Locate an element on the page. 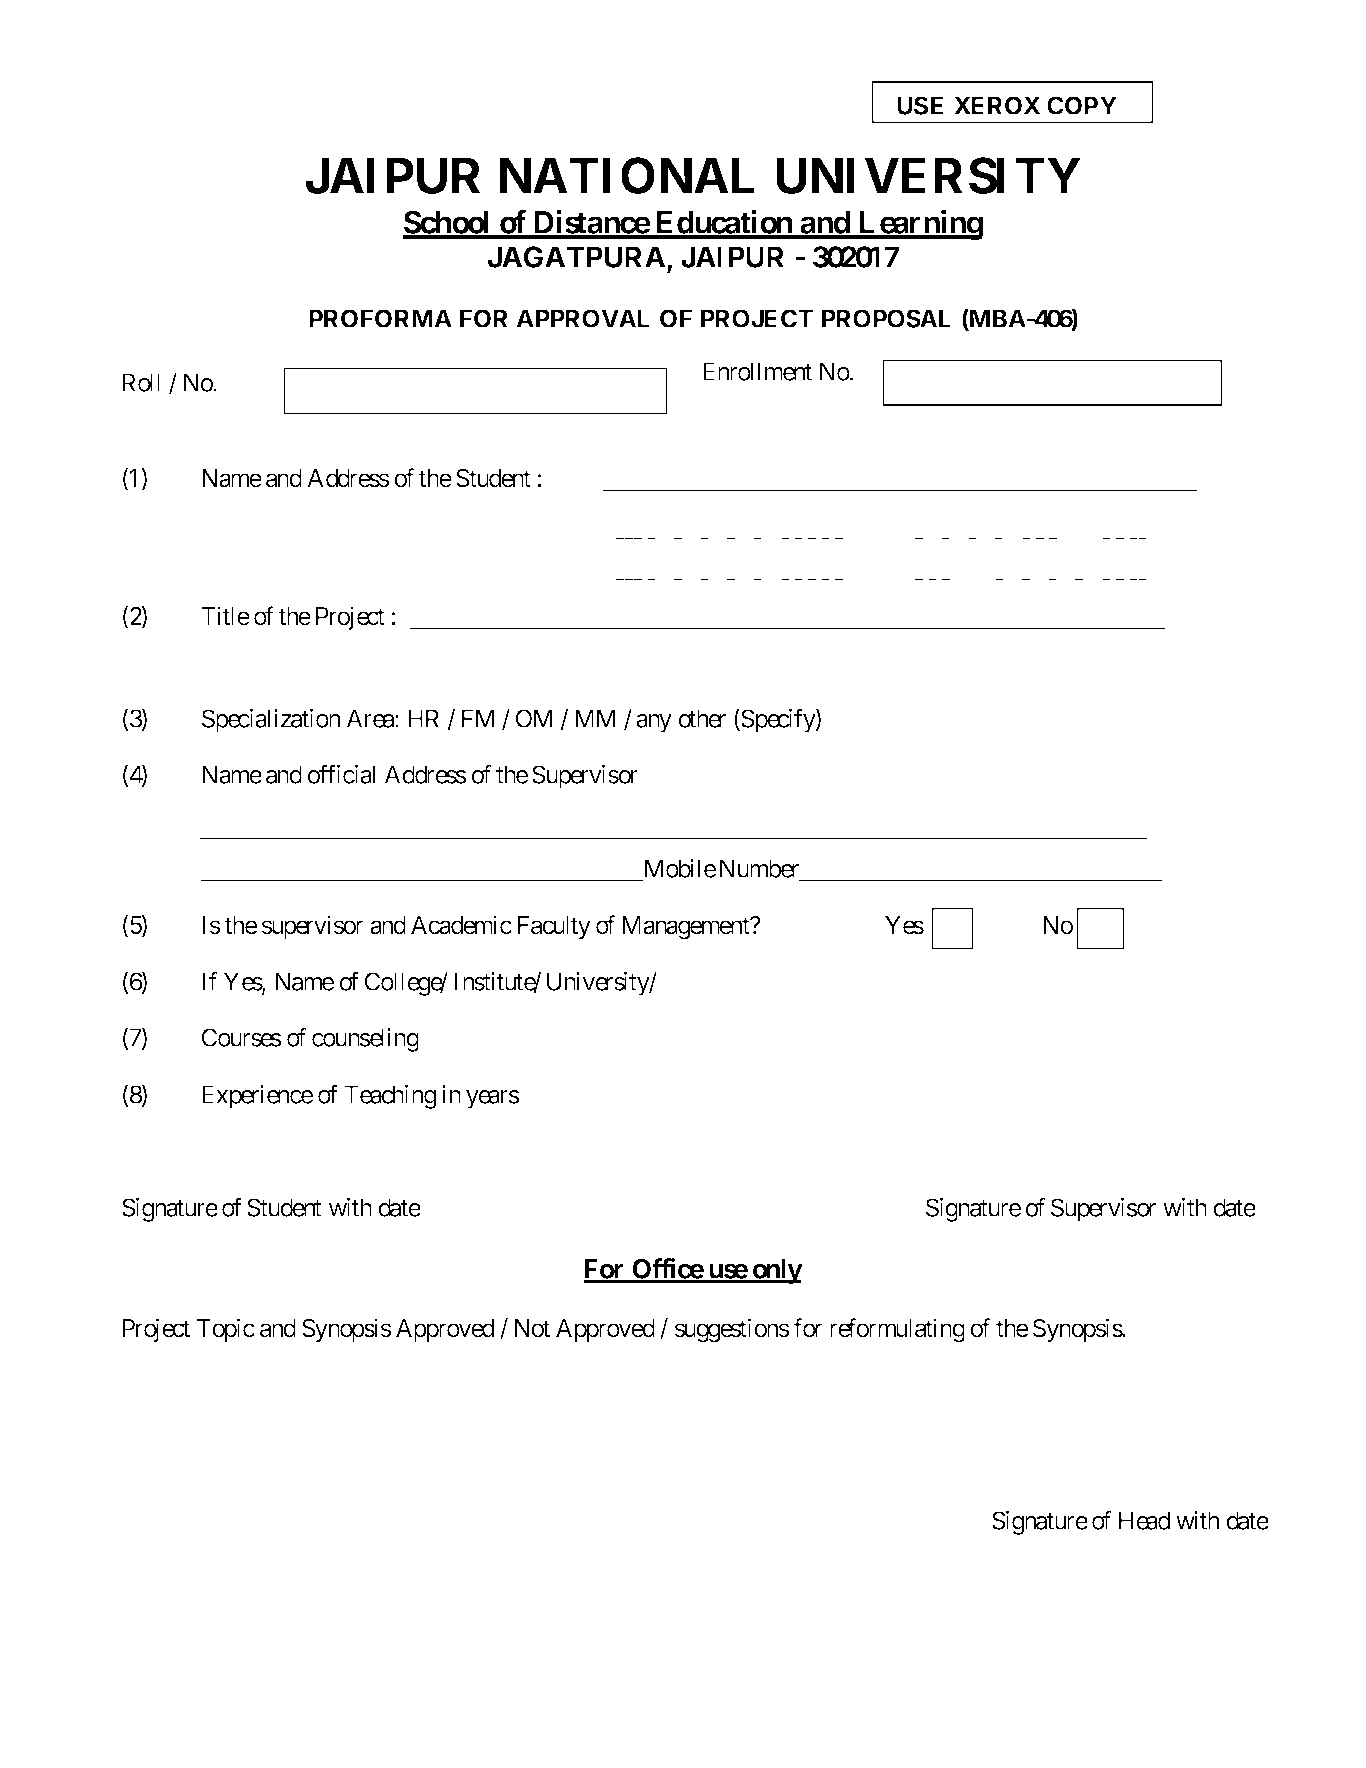  Topic is located at coordinates (226, 1330).
